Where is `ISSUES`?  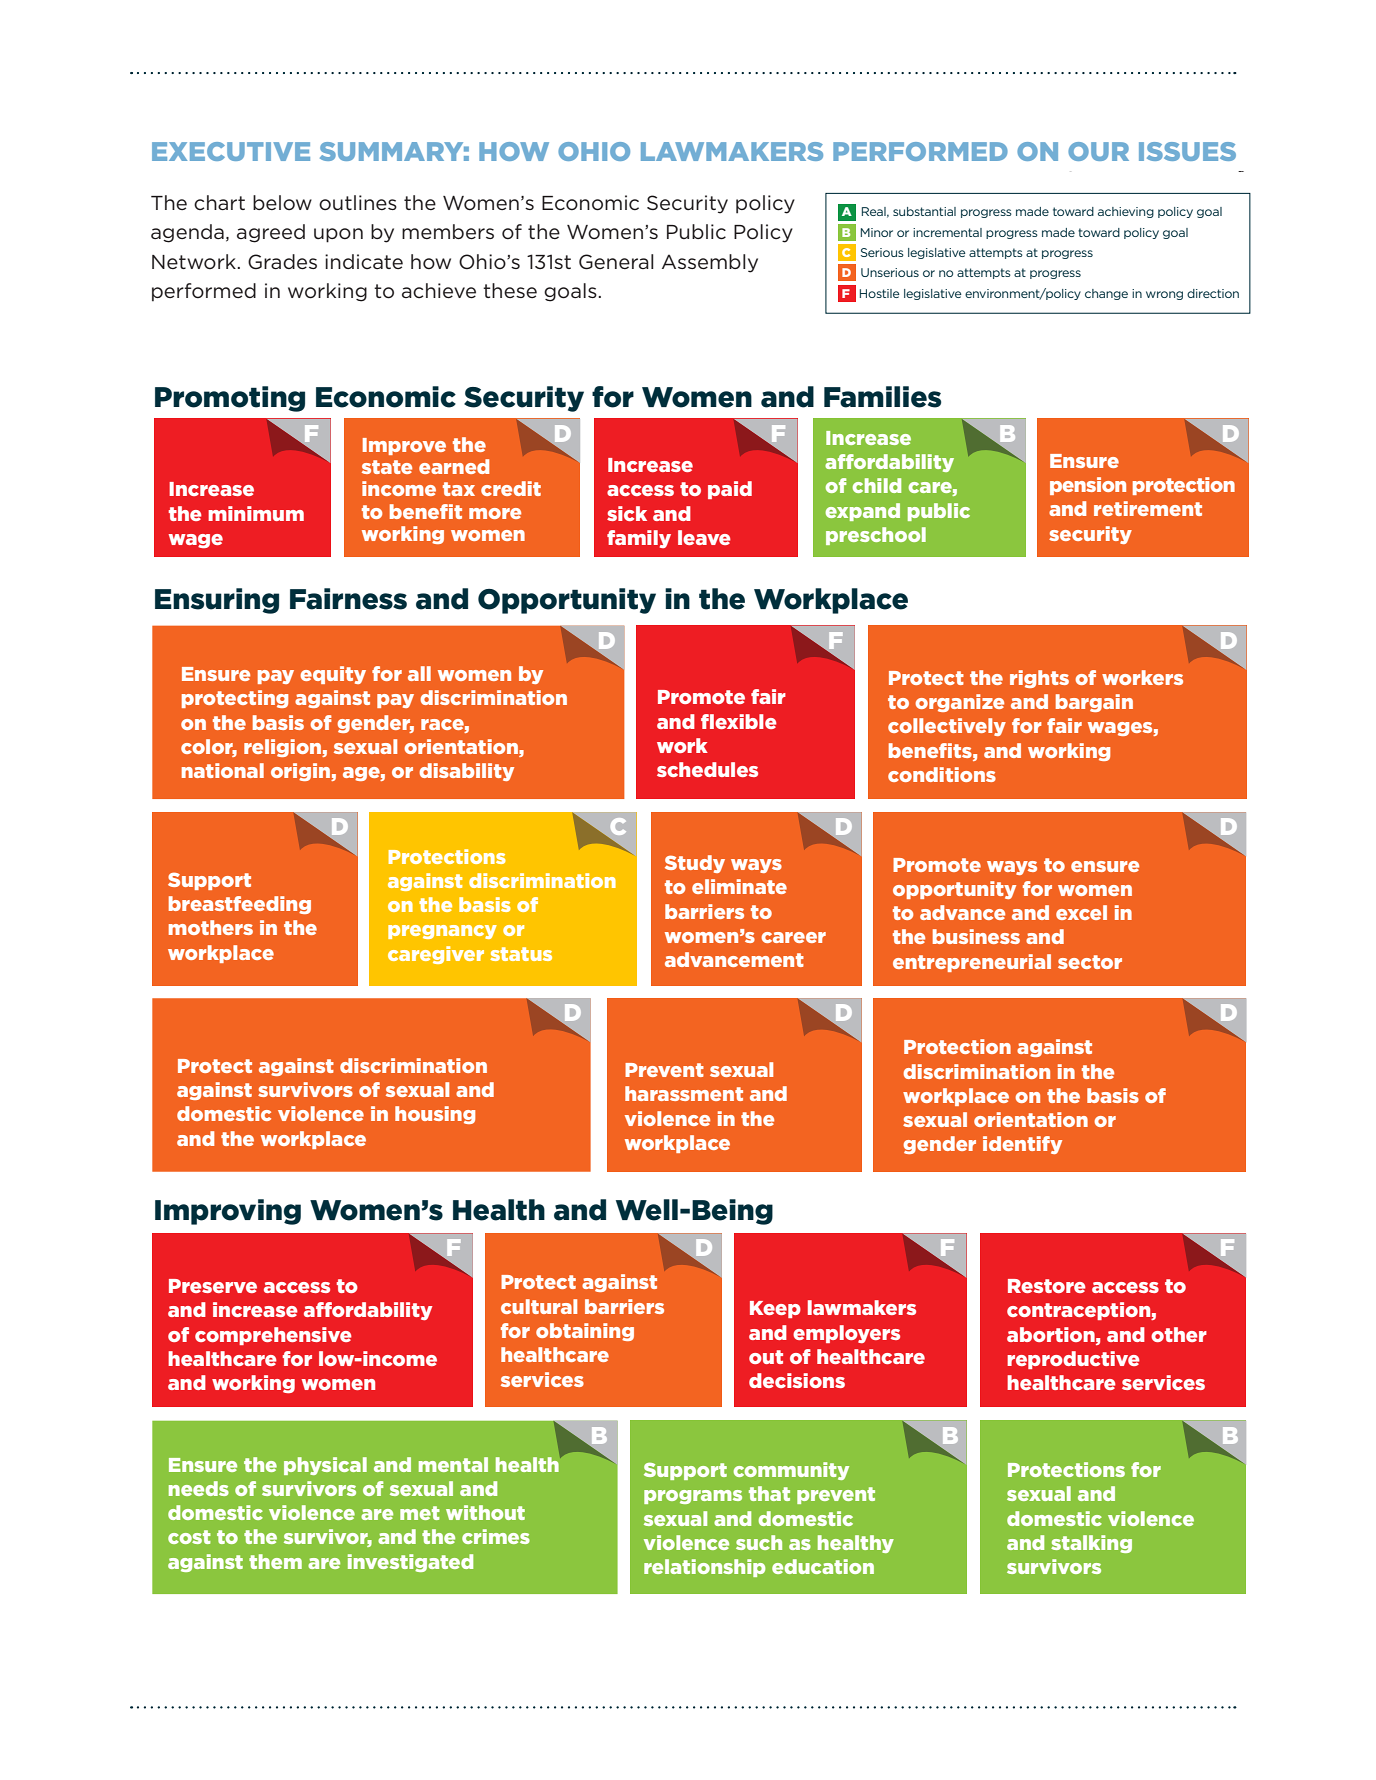
ISSUES is located at coordinates (1187, 151).
